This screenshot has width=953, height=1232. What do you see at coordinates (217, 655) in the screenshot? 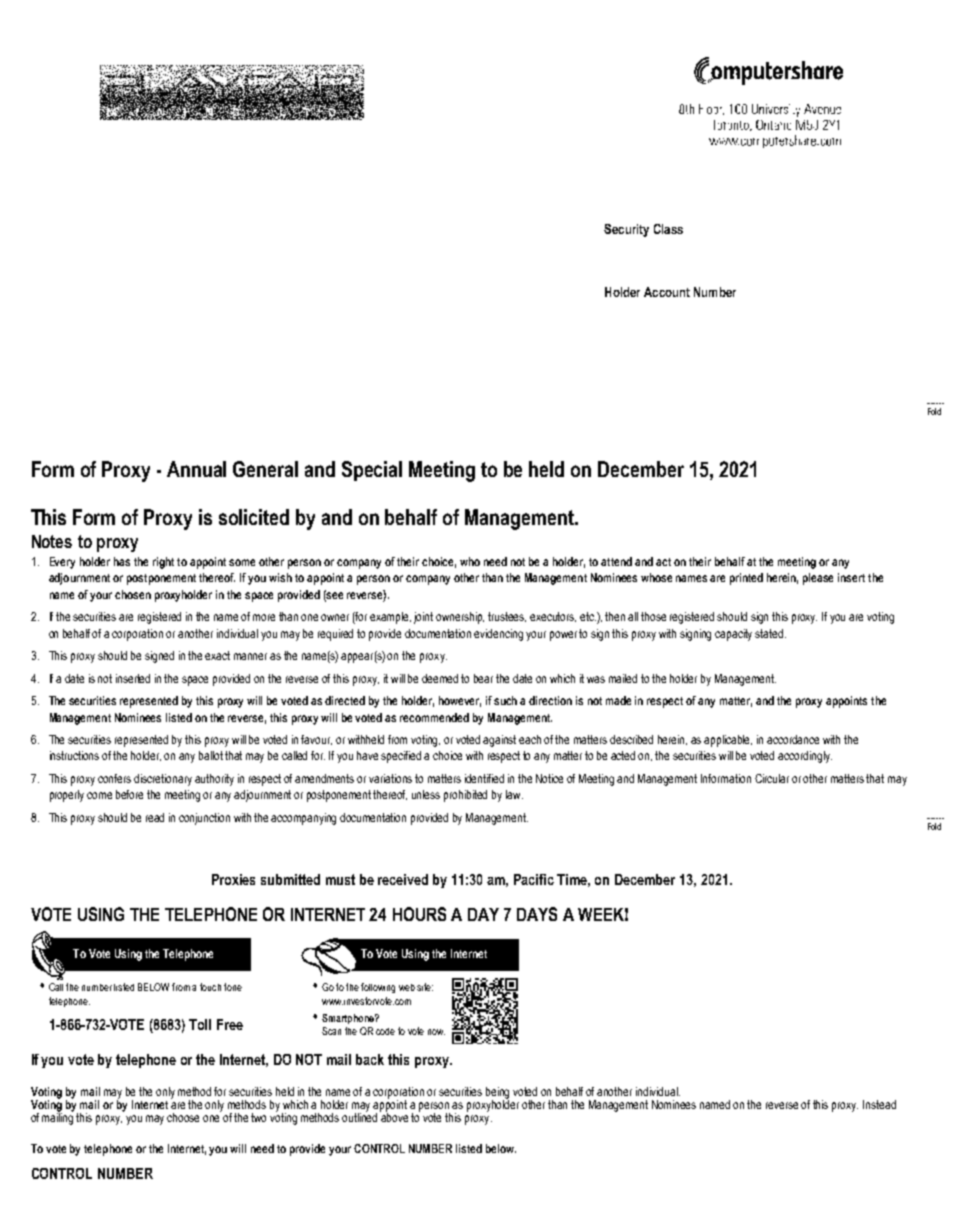
I see `exact` at bounding box center [217, 655].
